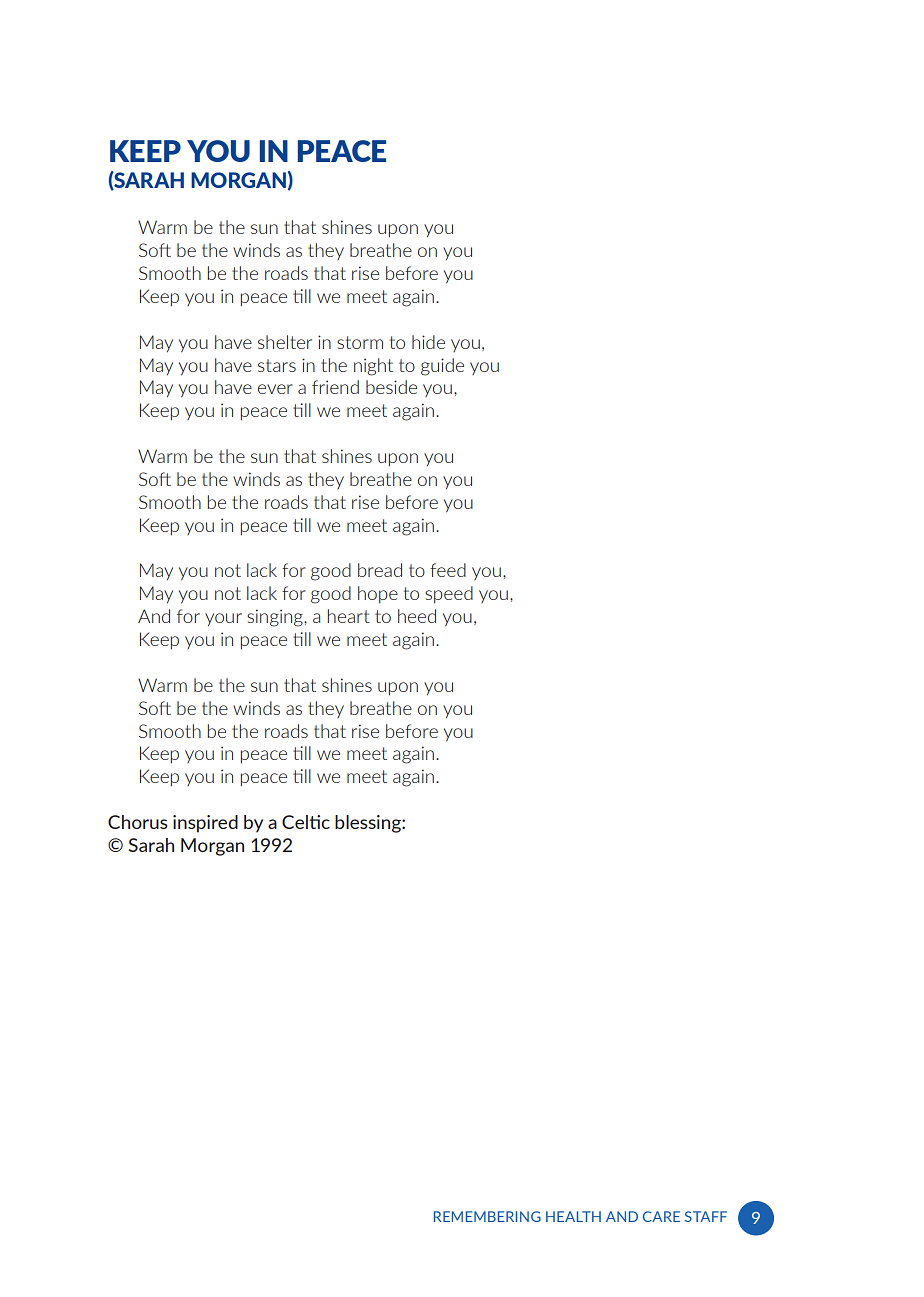 This document has height=1297, width=924. I want to click on hide, so click(428, 342).
